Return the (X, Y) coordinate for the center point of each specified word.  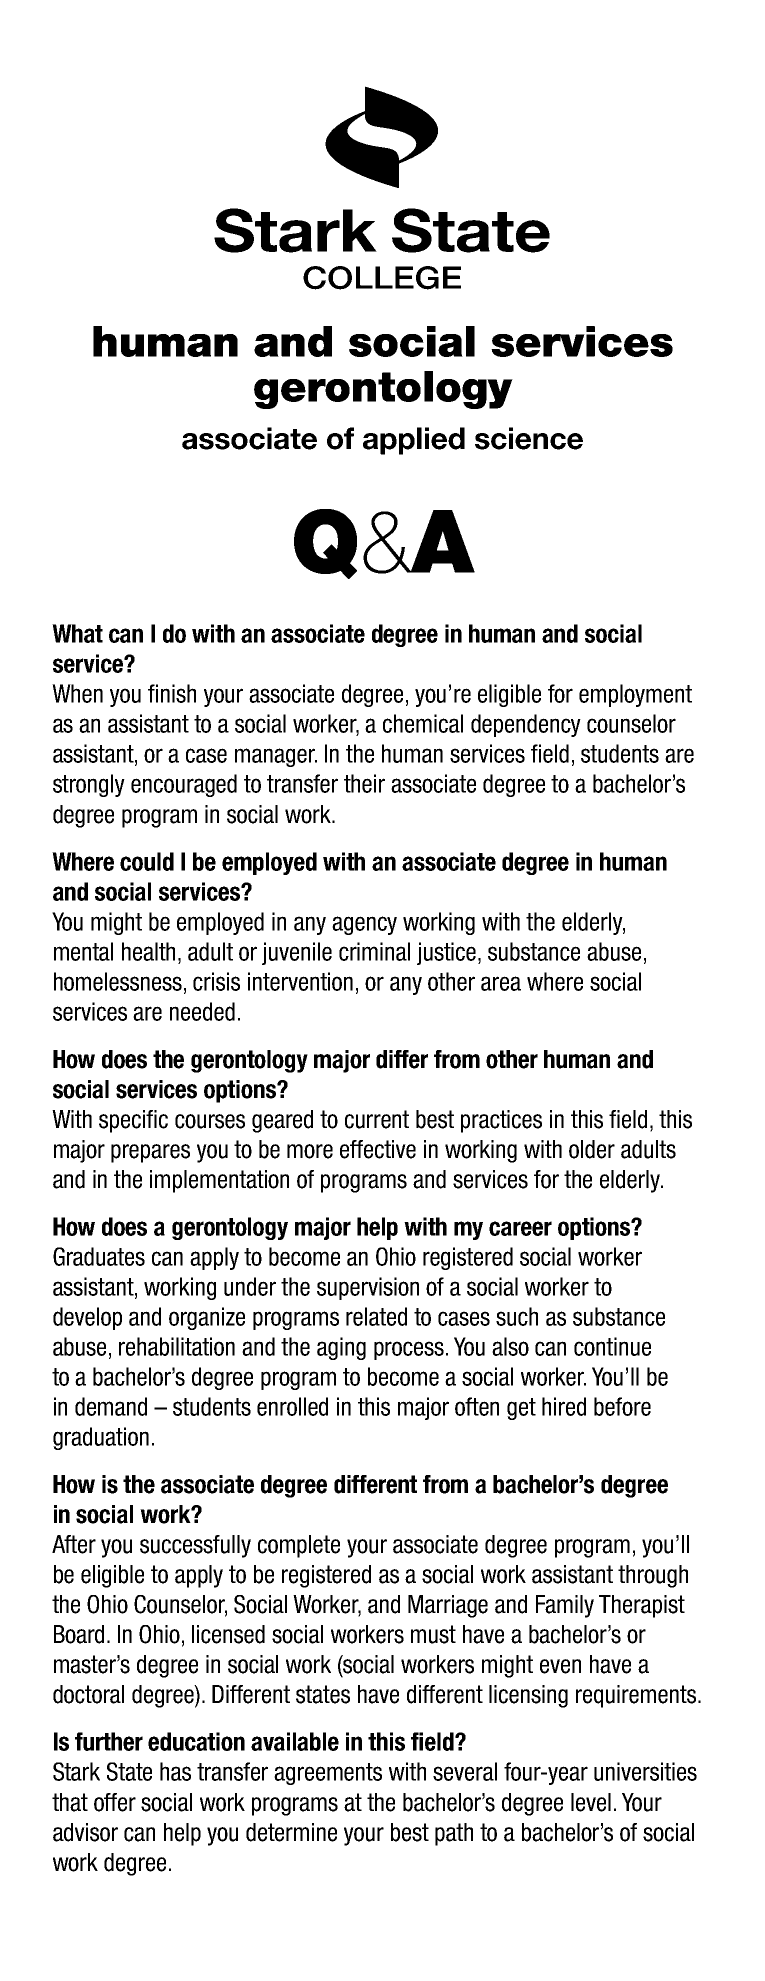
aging (341, 1348)
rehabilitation (177, 1346)
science (529, 438)
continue (612, 1346)
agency (364, 925)
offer (115, 1802)
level (591, 1802)
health (148, 951)
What (77, 633)
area (501, 983)
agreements (328, 1774)
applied (414, 441)
